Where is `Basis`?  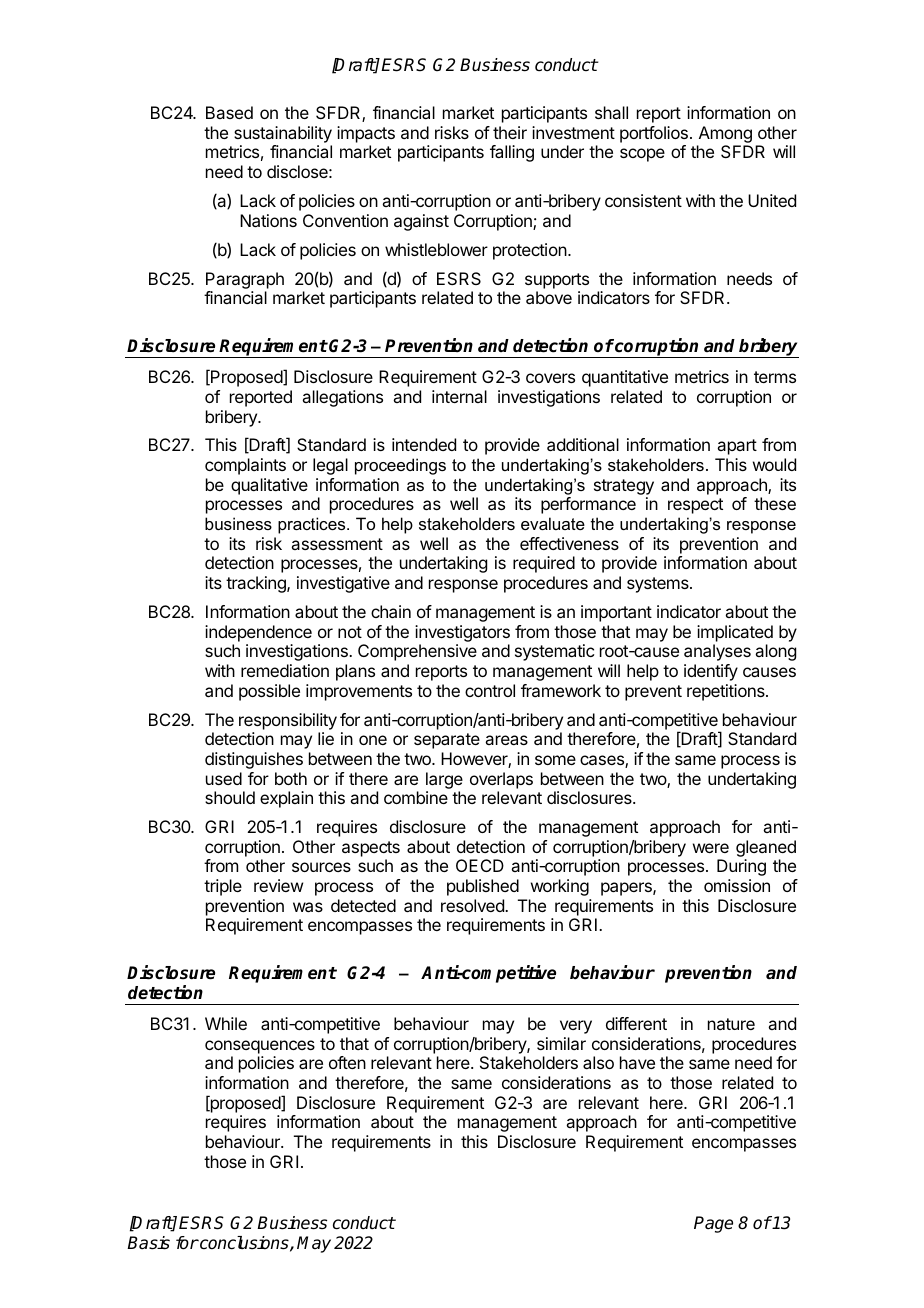
Basis is located at coordinates (148, 1243).
